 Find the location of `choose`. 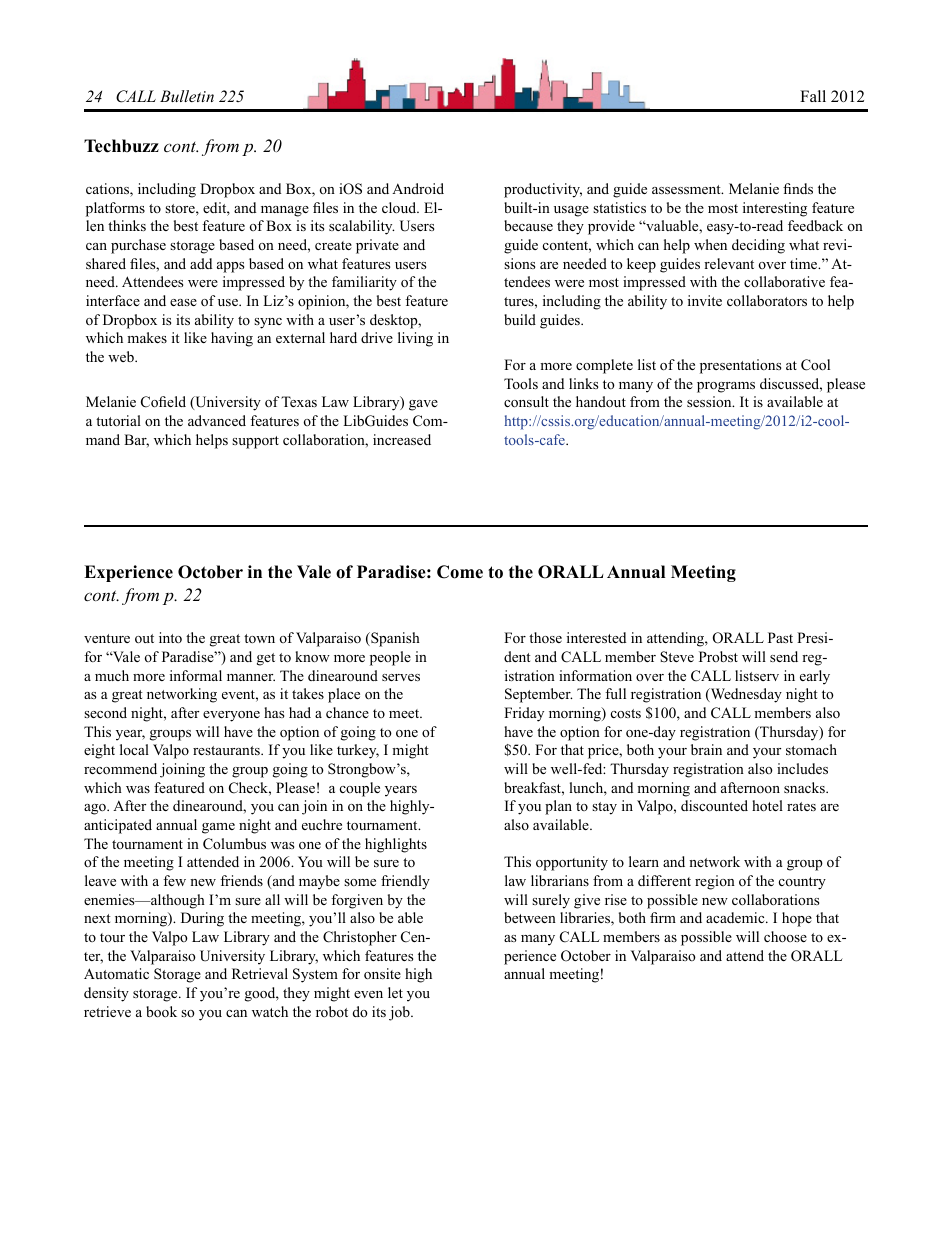

choose is located at coordinates (785, 936).
